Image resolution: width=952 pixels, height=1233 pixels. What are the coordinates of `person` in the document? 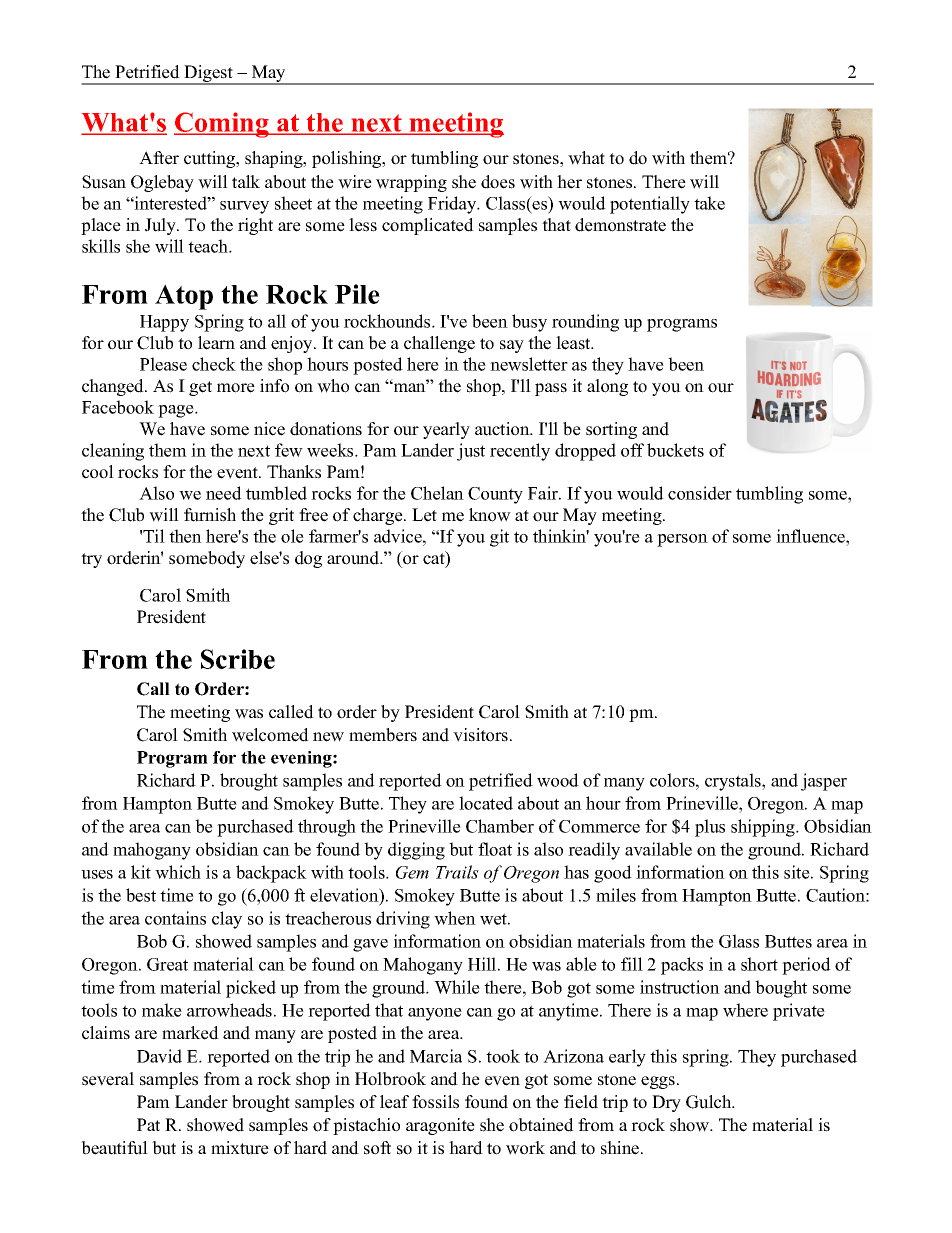 It's located at (682, 540).
